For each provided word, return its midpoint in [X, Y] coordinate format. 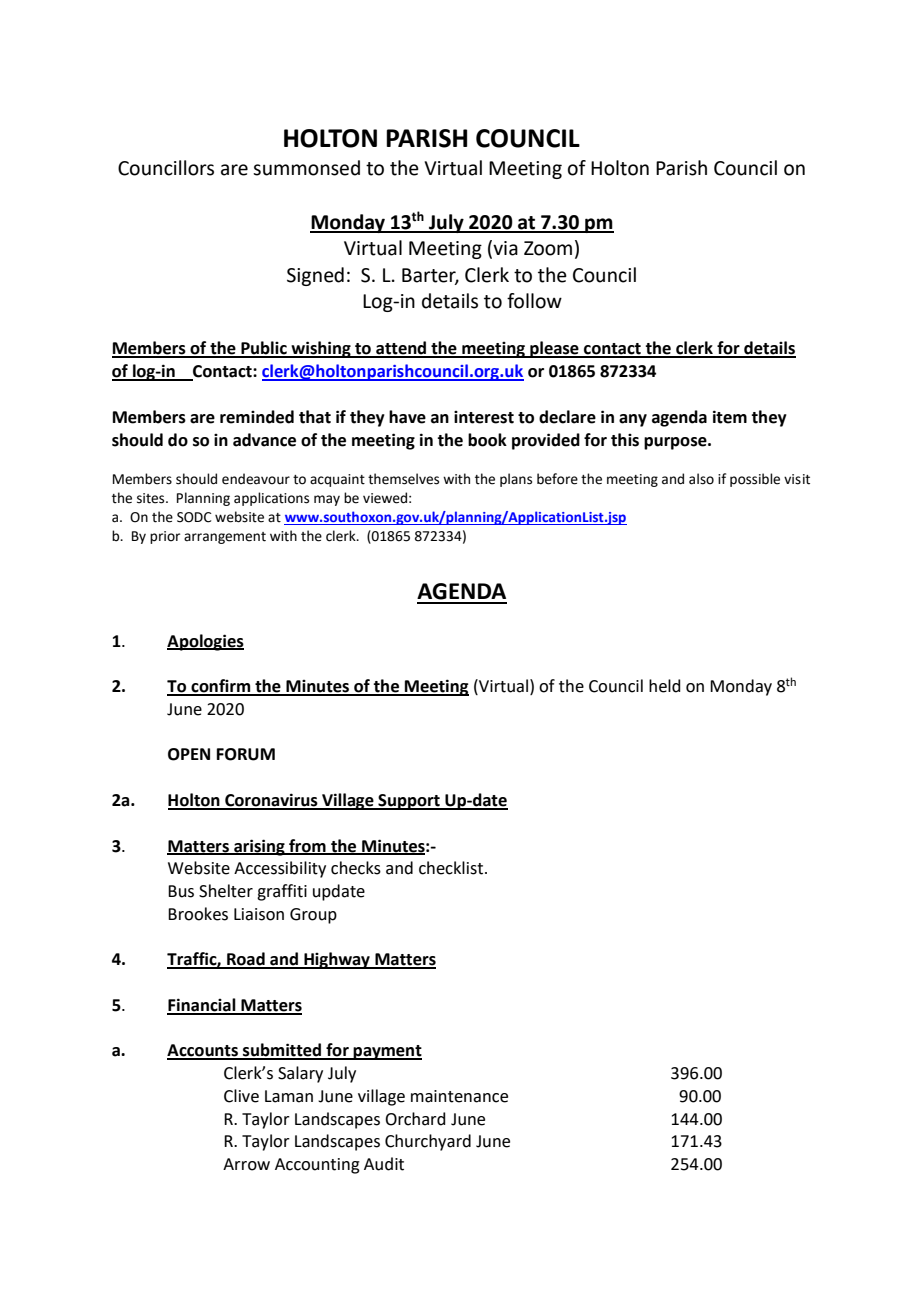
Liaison [259, 914]
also [701, 479]
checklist [452, 868]
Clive [241, 1096]
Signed [315, 276]
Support [409, 802]
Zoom [548, 248]
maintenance [459, 1096]
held [665, 686]
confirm [221, 687]
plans [516, 480]
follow [534, 301]
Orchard [415, 1119]
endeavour [256, 479]
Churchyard [428, 1142]
